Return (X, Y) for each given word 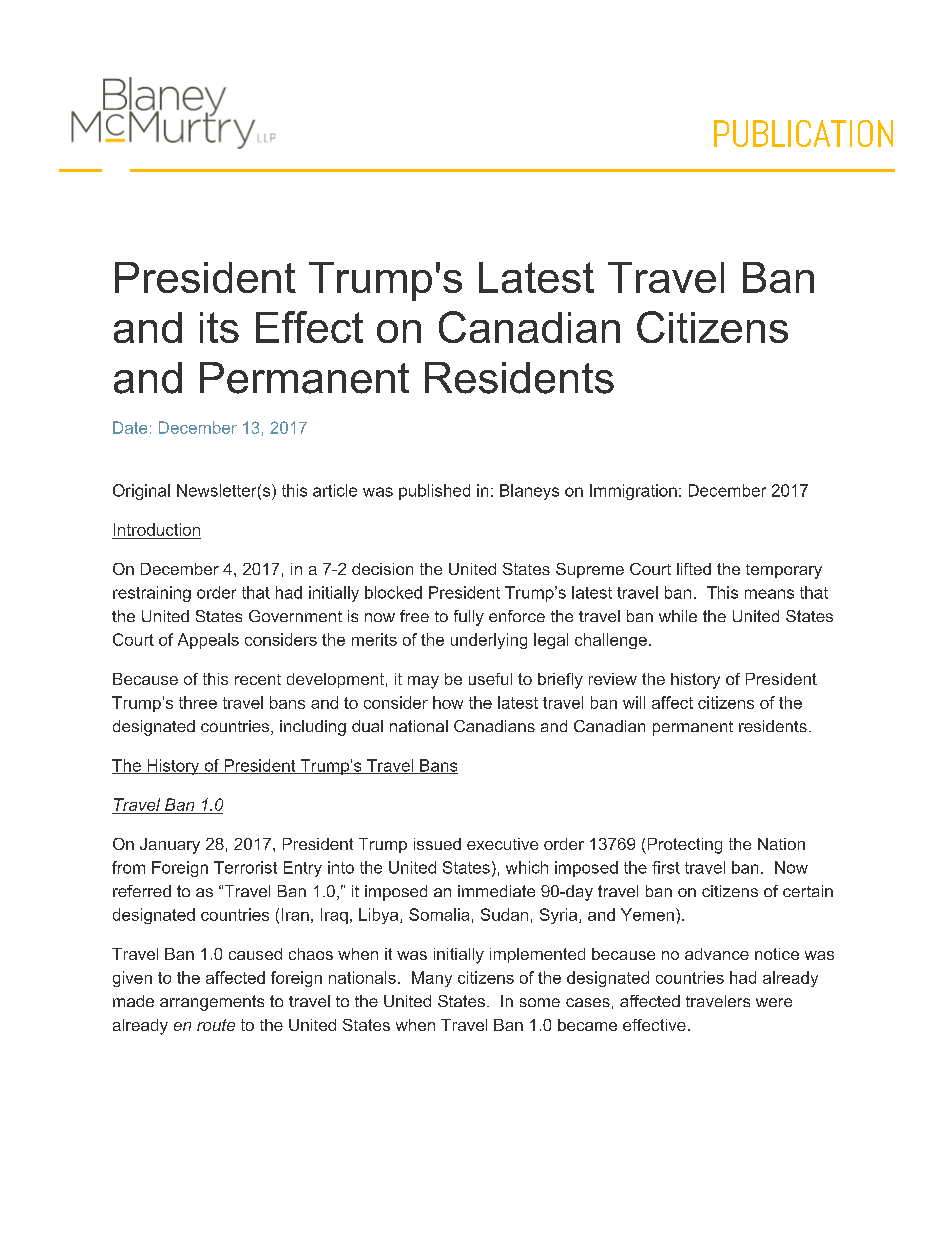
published (434, 492)
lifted (694, 569)
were (774, 1002)
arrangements (212, 1003)
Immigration (633, 492)
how (448, 702)
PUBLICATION (803, 133)
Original (141, 492)
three (198, 702)
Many (432, 979)
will (634, 702)
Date (130, 427)
